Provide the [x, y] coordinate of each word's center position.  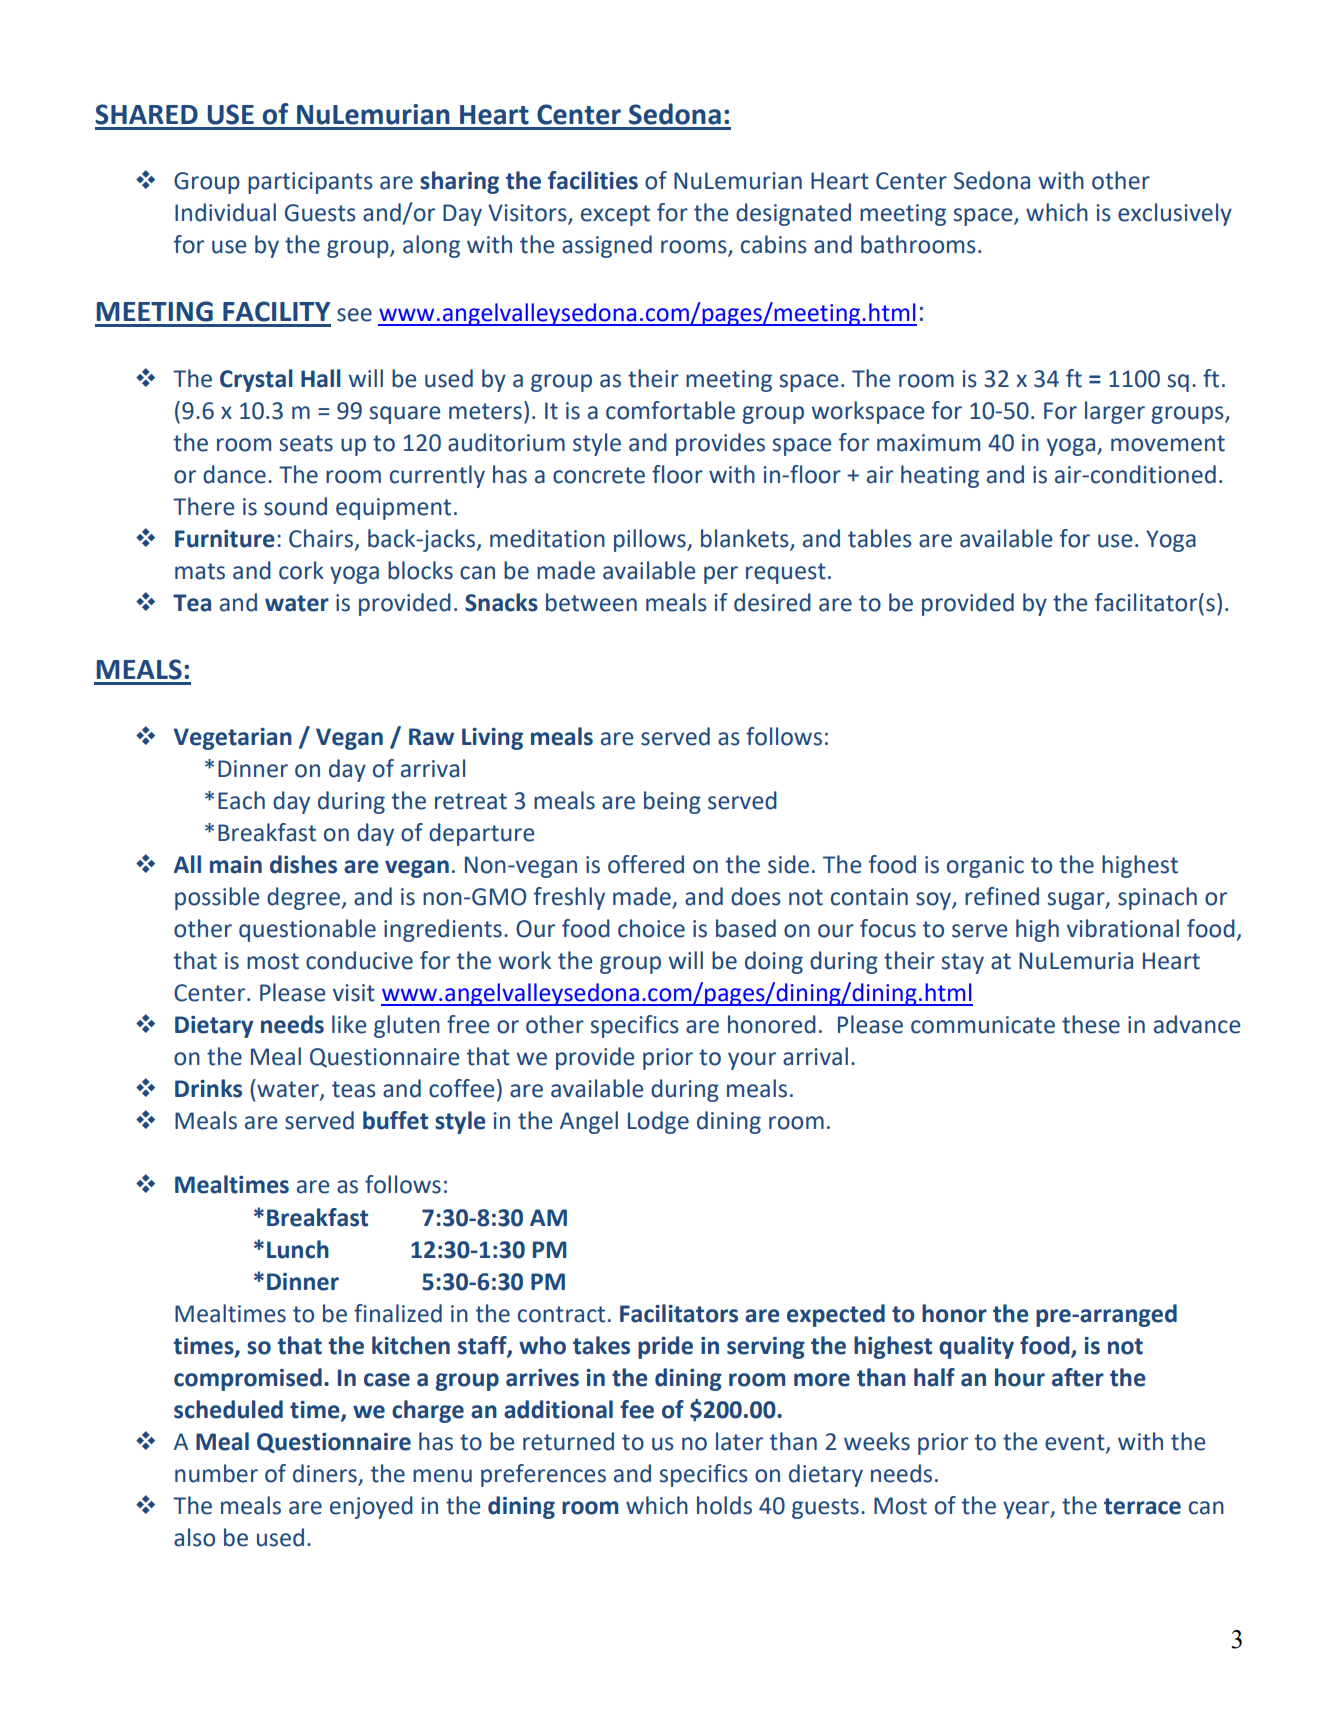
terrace [1142, 1506]
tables [880, 538]
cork [301, 570]
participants [310, 183]
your [752, 1061]
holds [724, 1505]
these [1091, 1024]
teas [354, 1089]
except [615, 215]
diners [325, 1473]
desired [772, 602]
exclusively [1175, 214]
